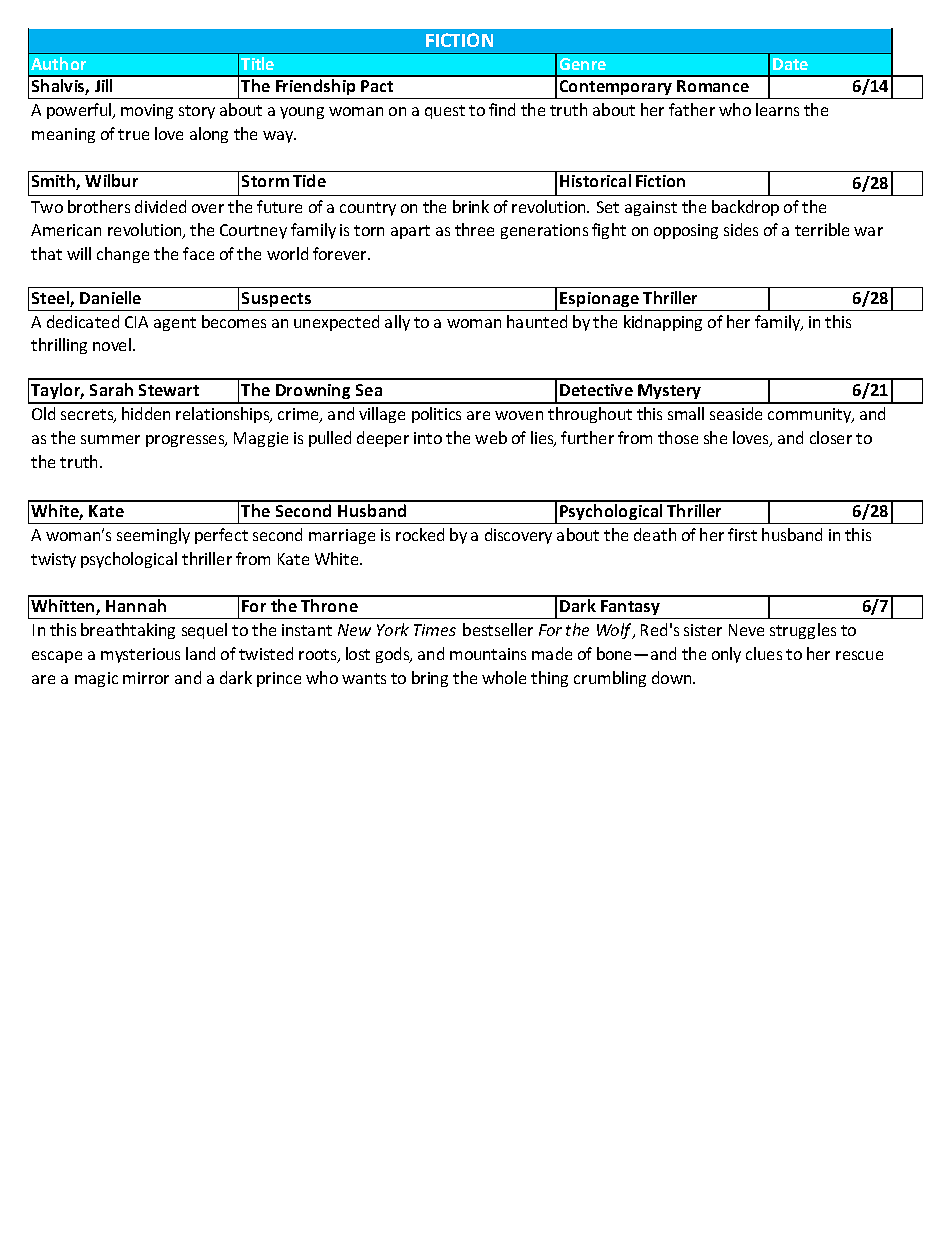  I want to click on three, so click(474, 229).
